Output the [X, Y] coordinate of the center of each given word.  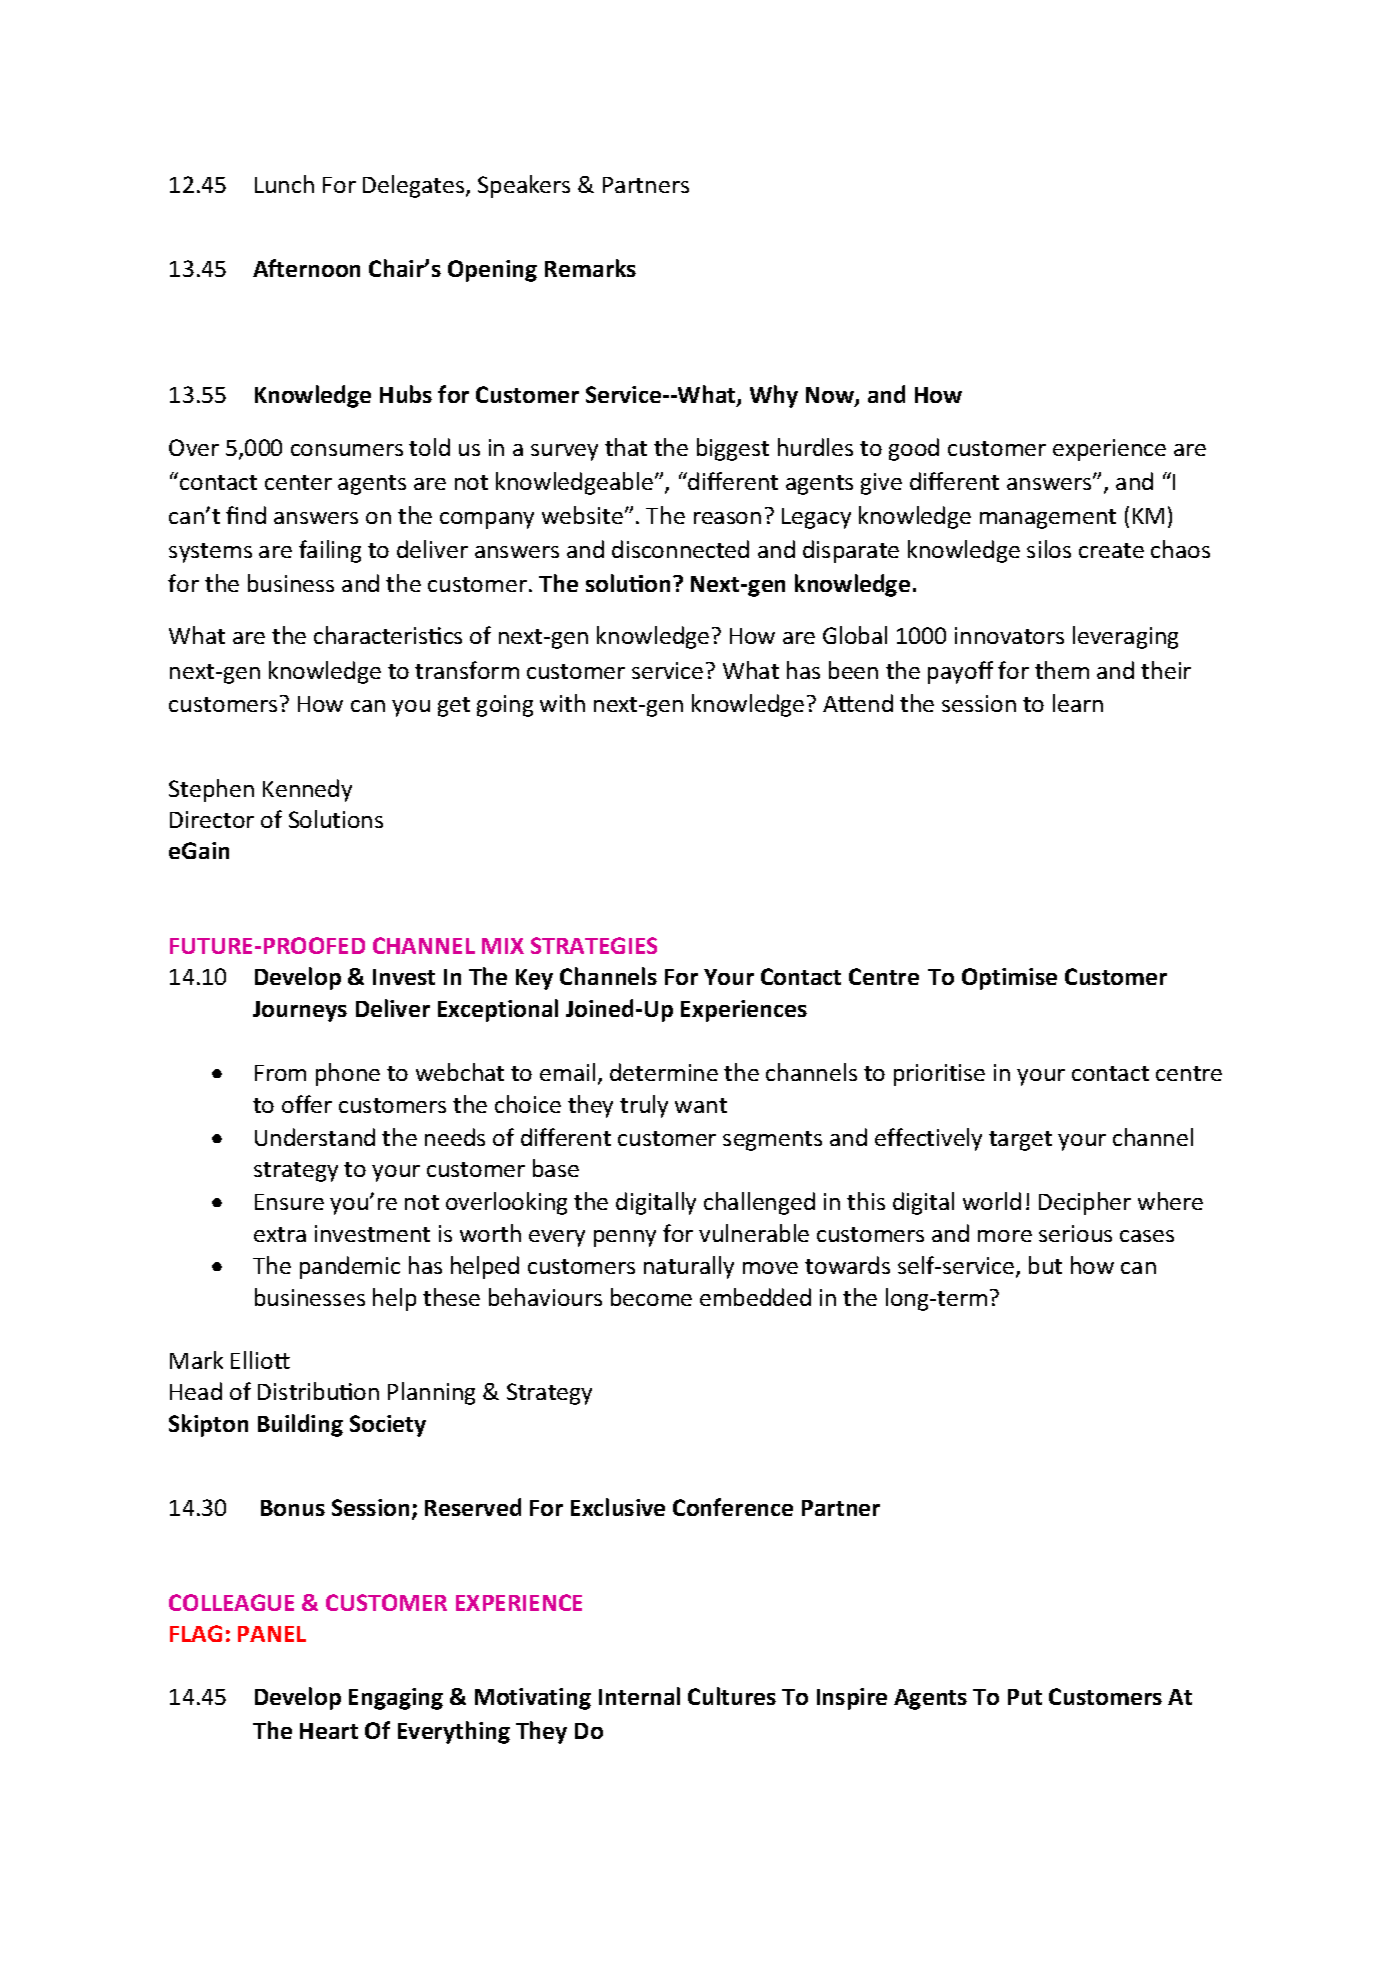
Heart [329, 1731]
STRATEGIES [594, 945]
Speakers [524, 186]
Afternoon [306, 268]
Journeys [300, 1011]
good [914, 449]
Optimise [1009, 979]
